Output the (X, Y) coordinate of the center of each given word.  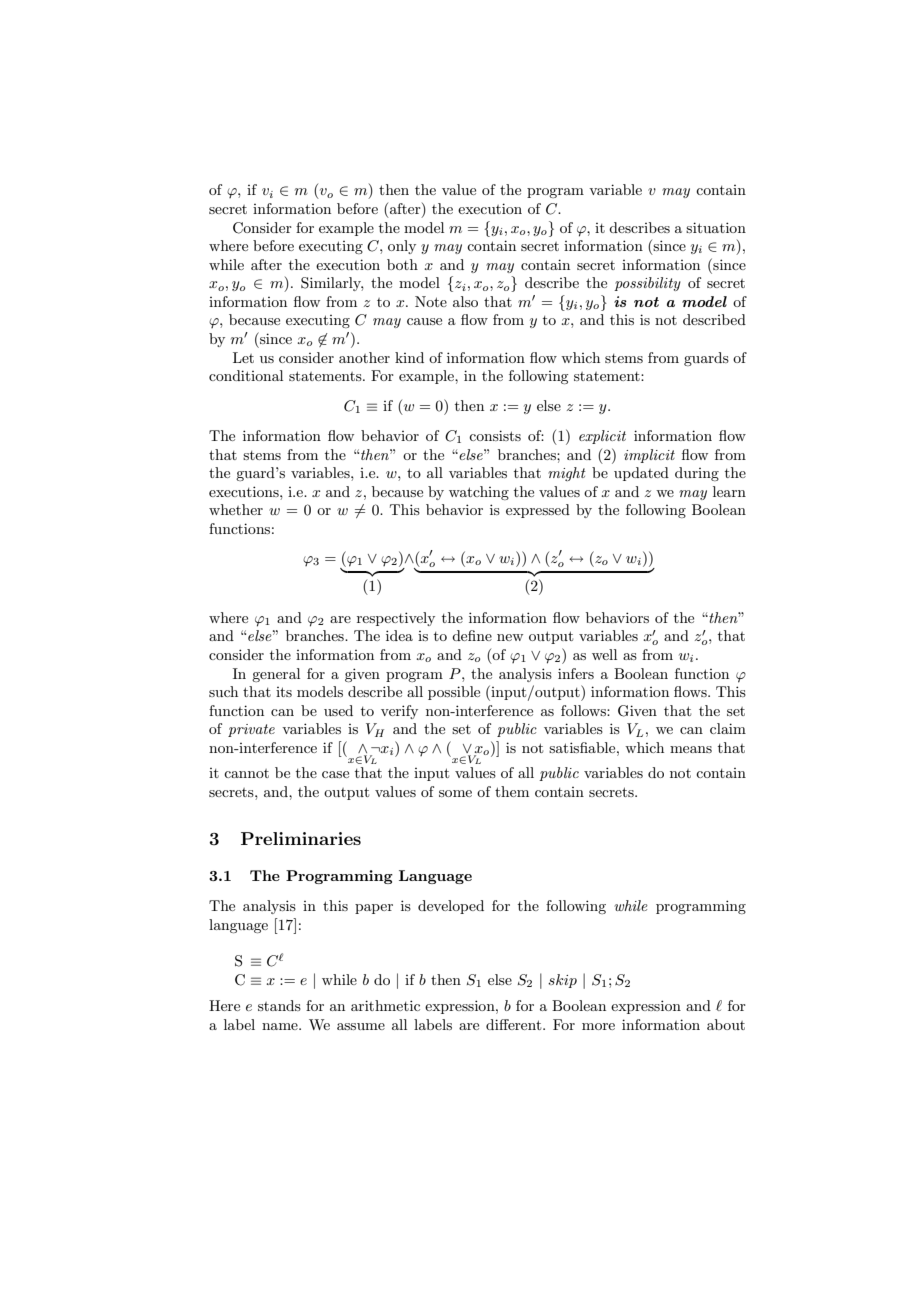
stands (279, 1005)
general (276, 675)
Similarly (332, 284)
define (472, 635)
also (465, 301)
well (604, 654)
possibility (647, 284)
